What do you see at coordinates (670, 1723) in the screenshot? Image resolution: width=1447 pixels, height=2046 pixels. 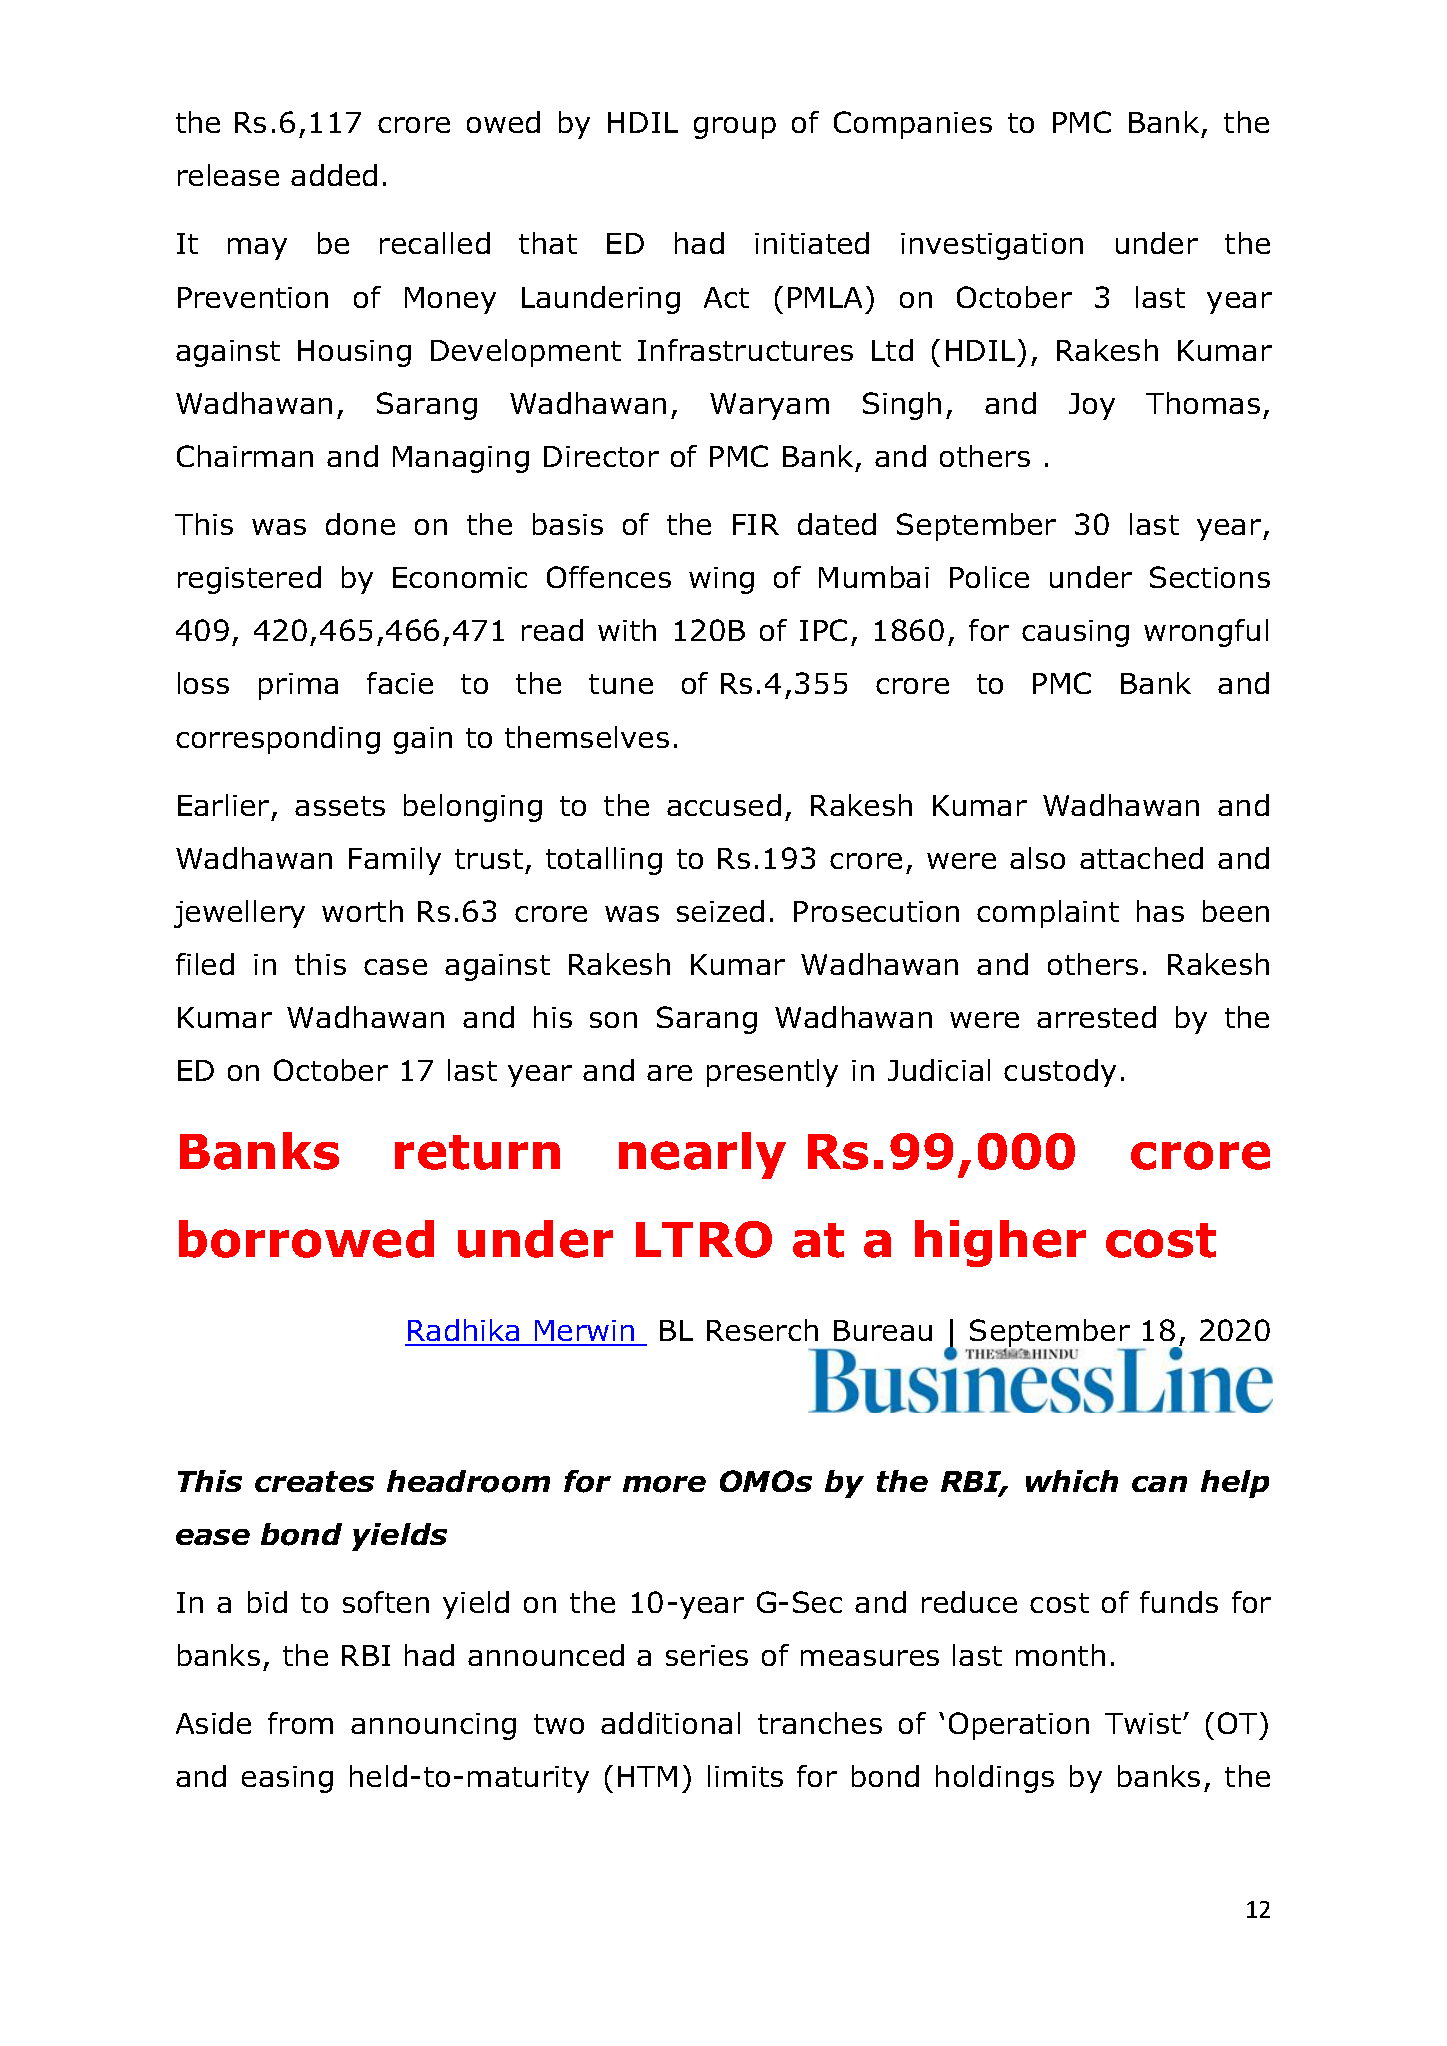 I see `additional` at bounding box center [670, 1723].
